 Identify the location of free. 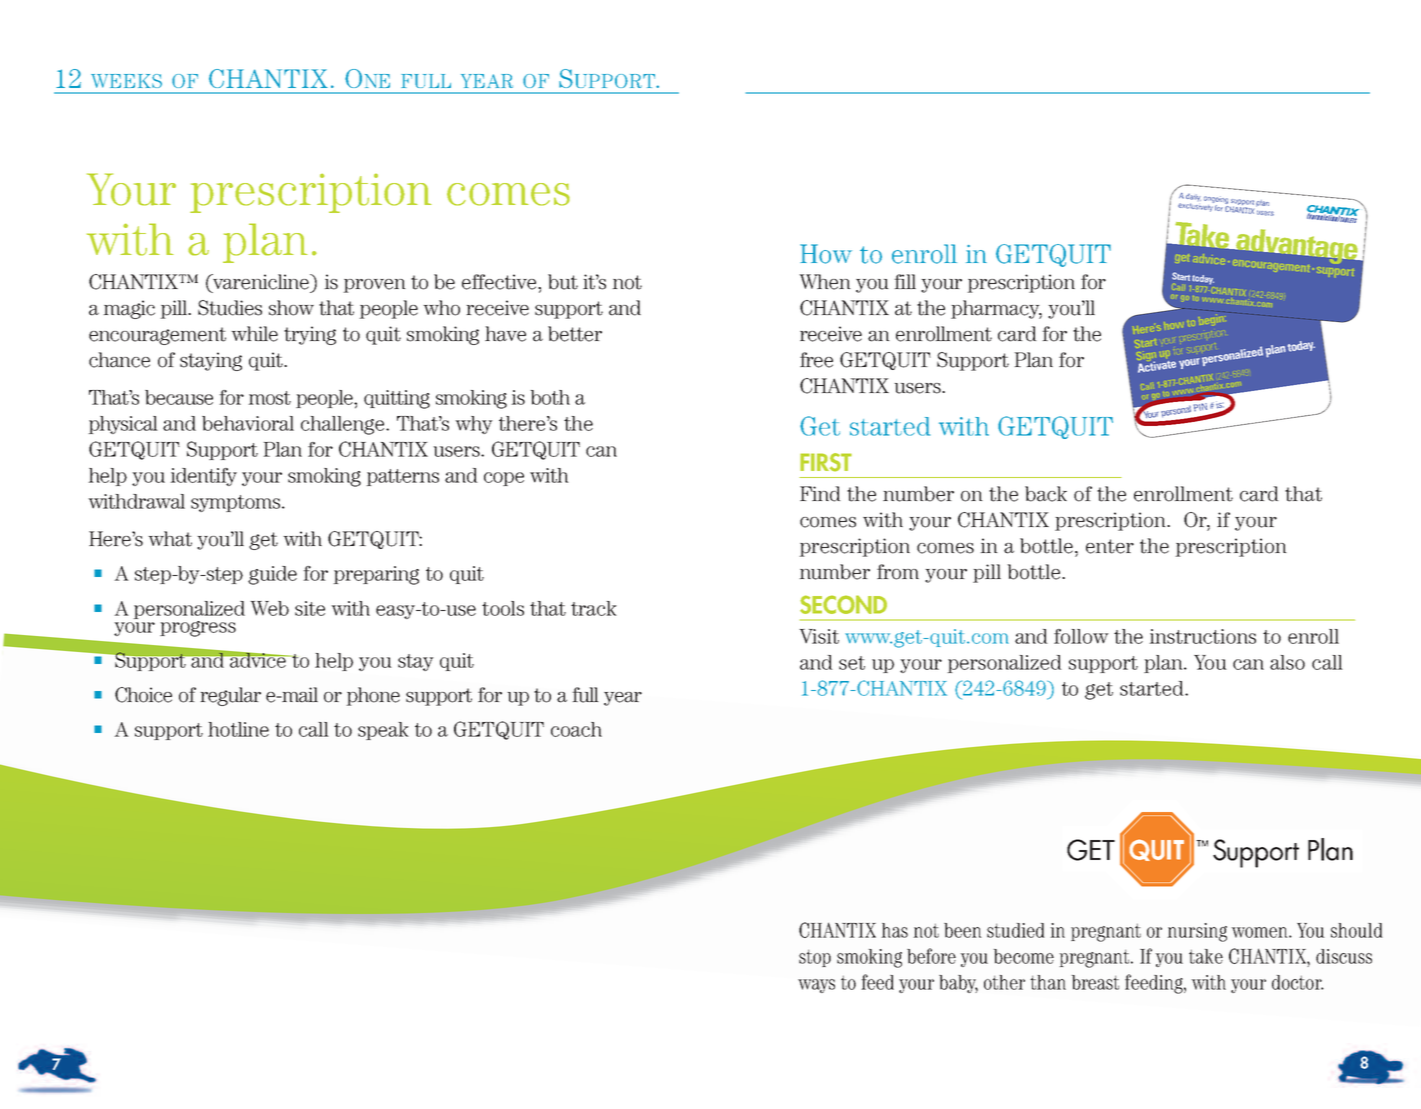
(816, 360).
